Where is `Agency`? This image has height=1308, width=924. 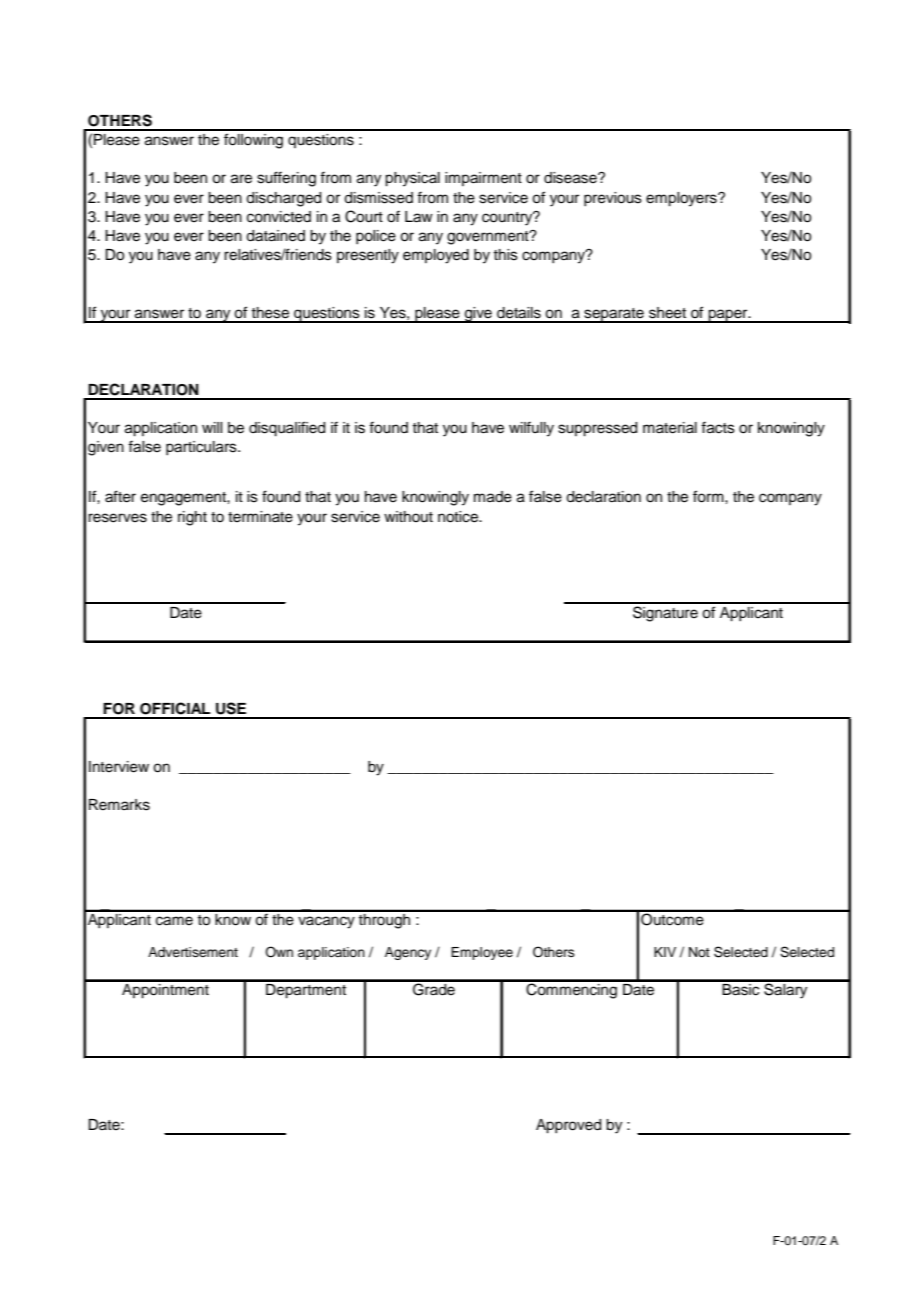 Agency is located at coordinates (408, 953).
